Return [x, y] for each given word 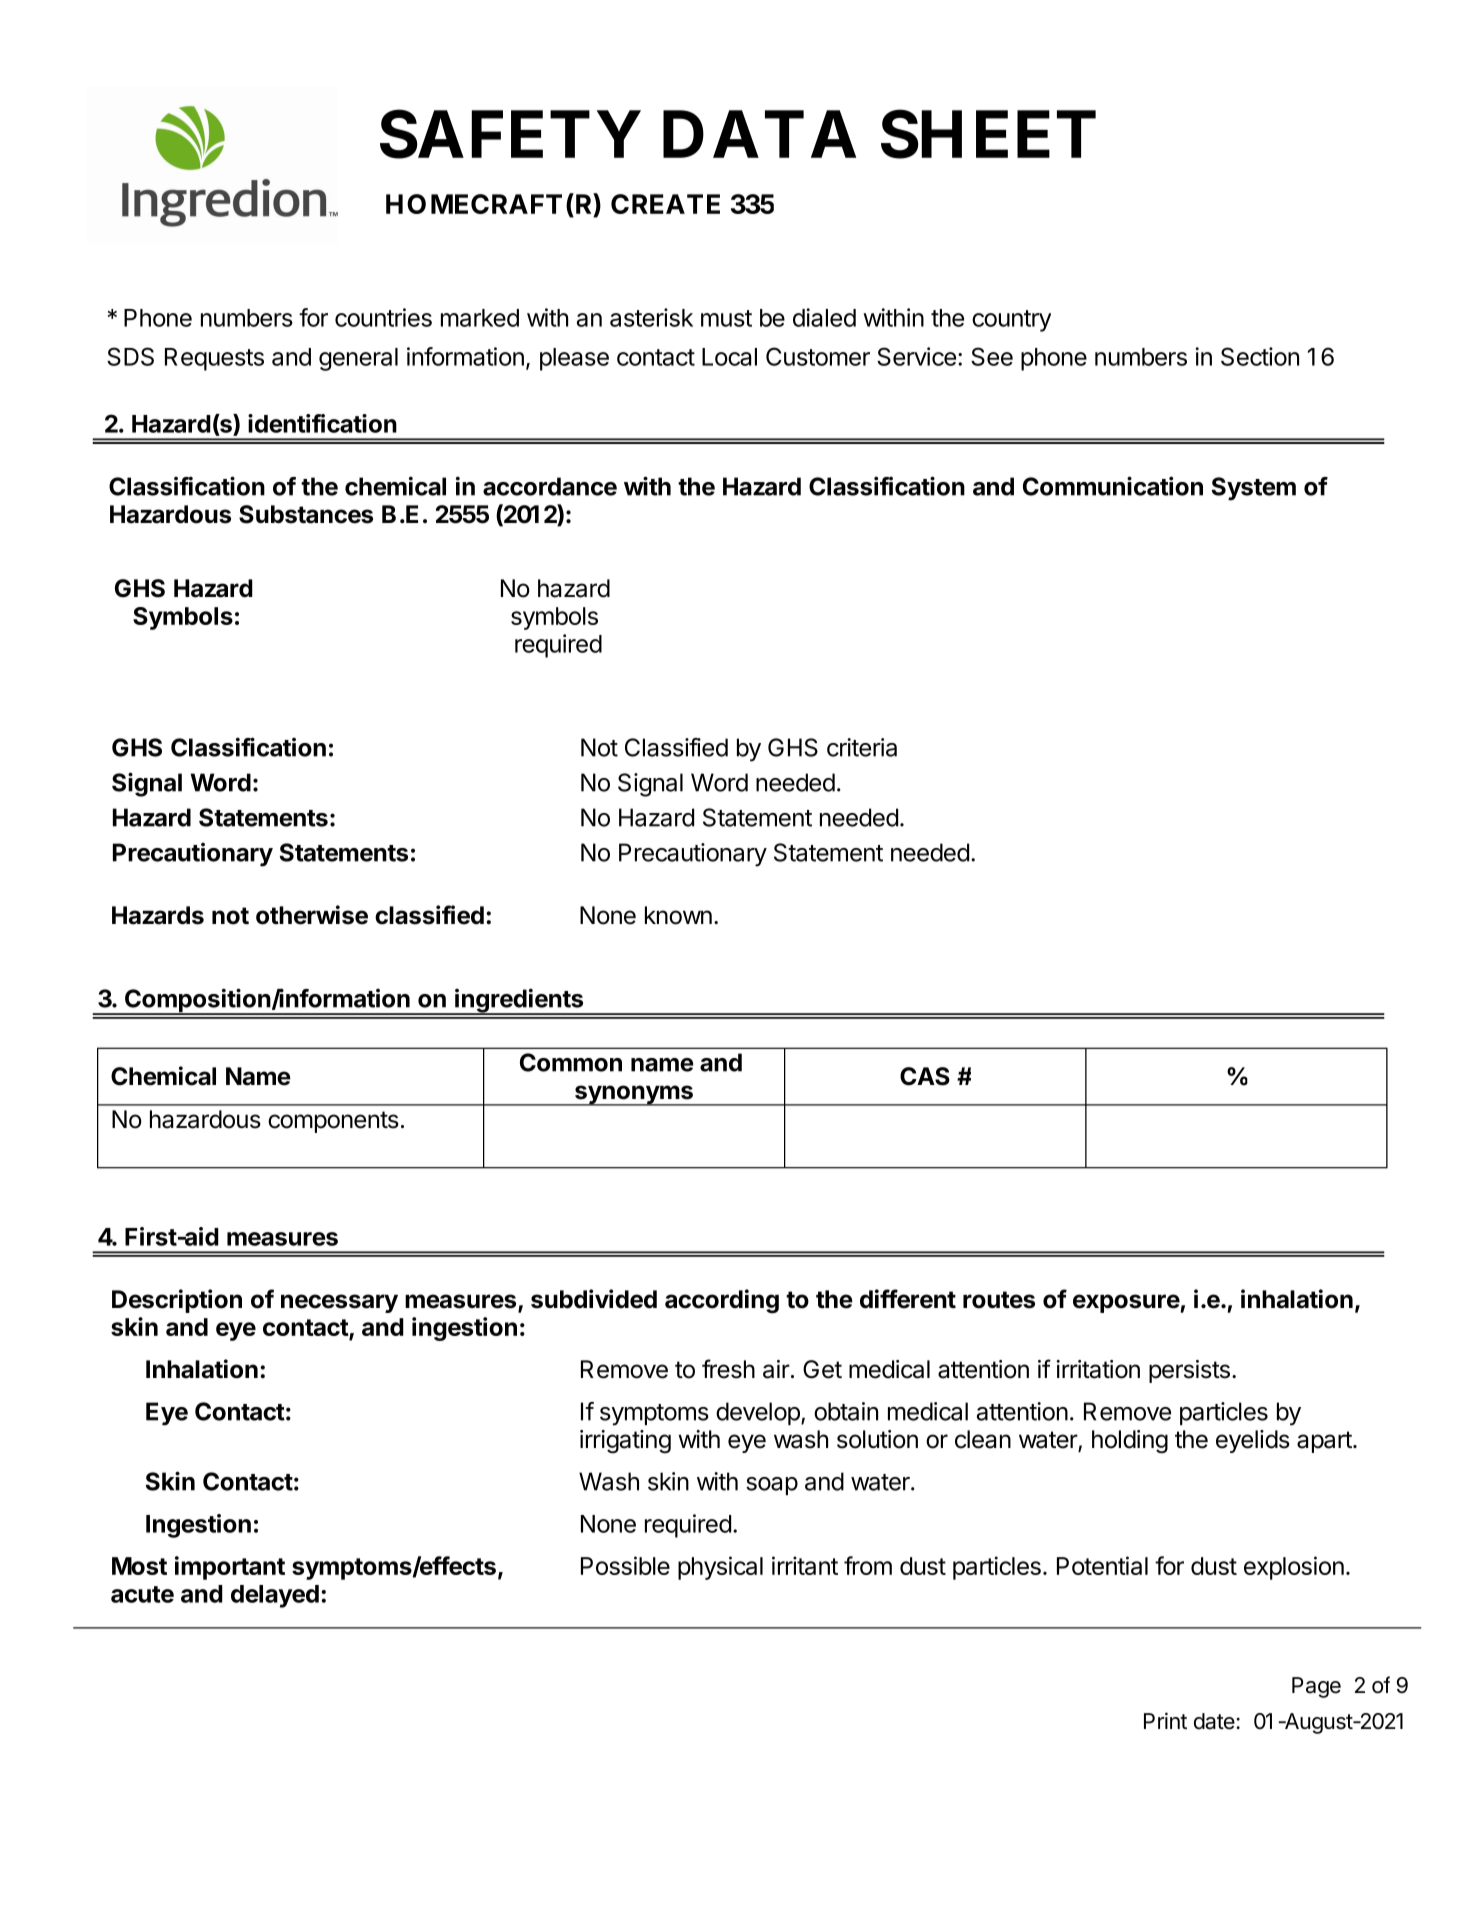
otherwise [312, 915]
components [333, 1122]
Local [729, 357]
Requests [214, 359]
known [678, 915]
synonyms [634, 1095]
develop [759, 1413]
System [1254, 489]
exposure [1127, 1303]
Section [1260, 356]
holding [1130, 1442]
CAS [925, 1076]
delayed [275, 1596]
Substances [306, 514]
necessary [339, 1303]
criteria [862, 747]
